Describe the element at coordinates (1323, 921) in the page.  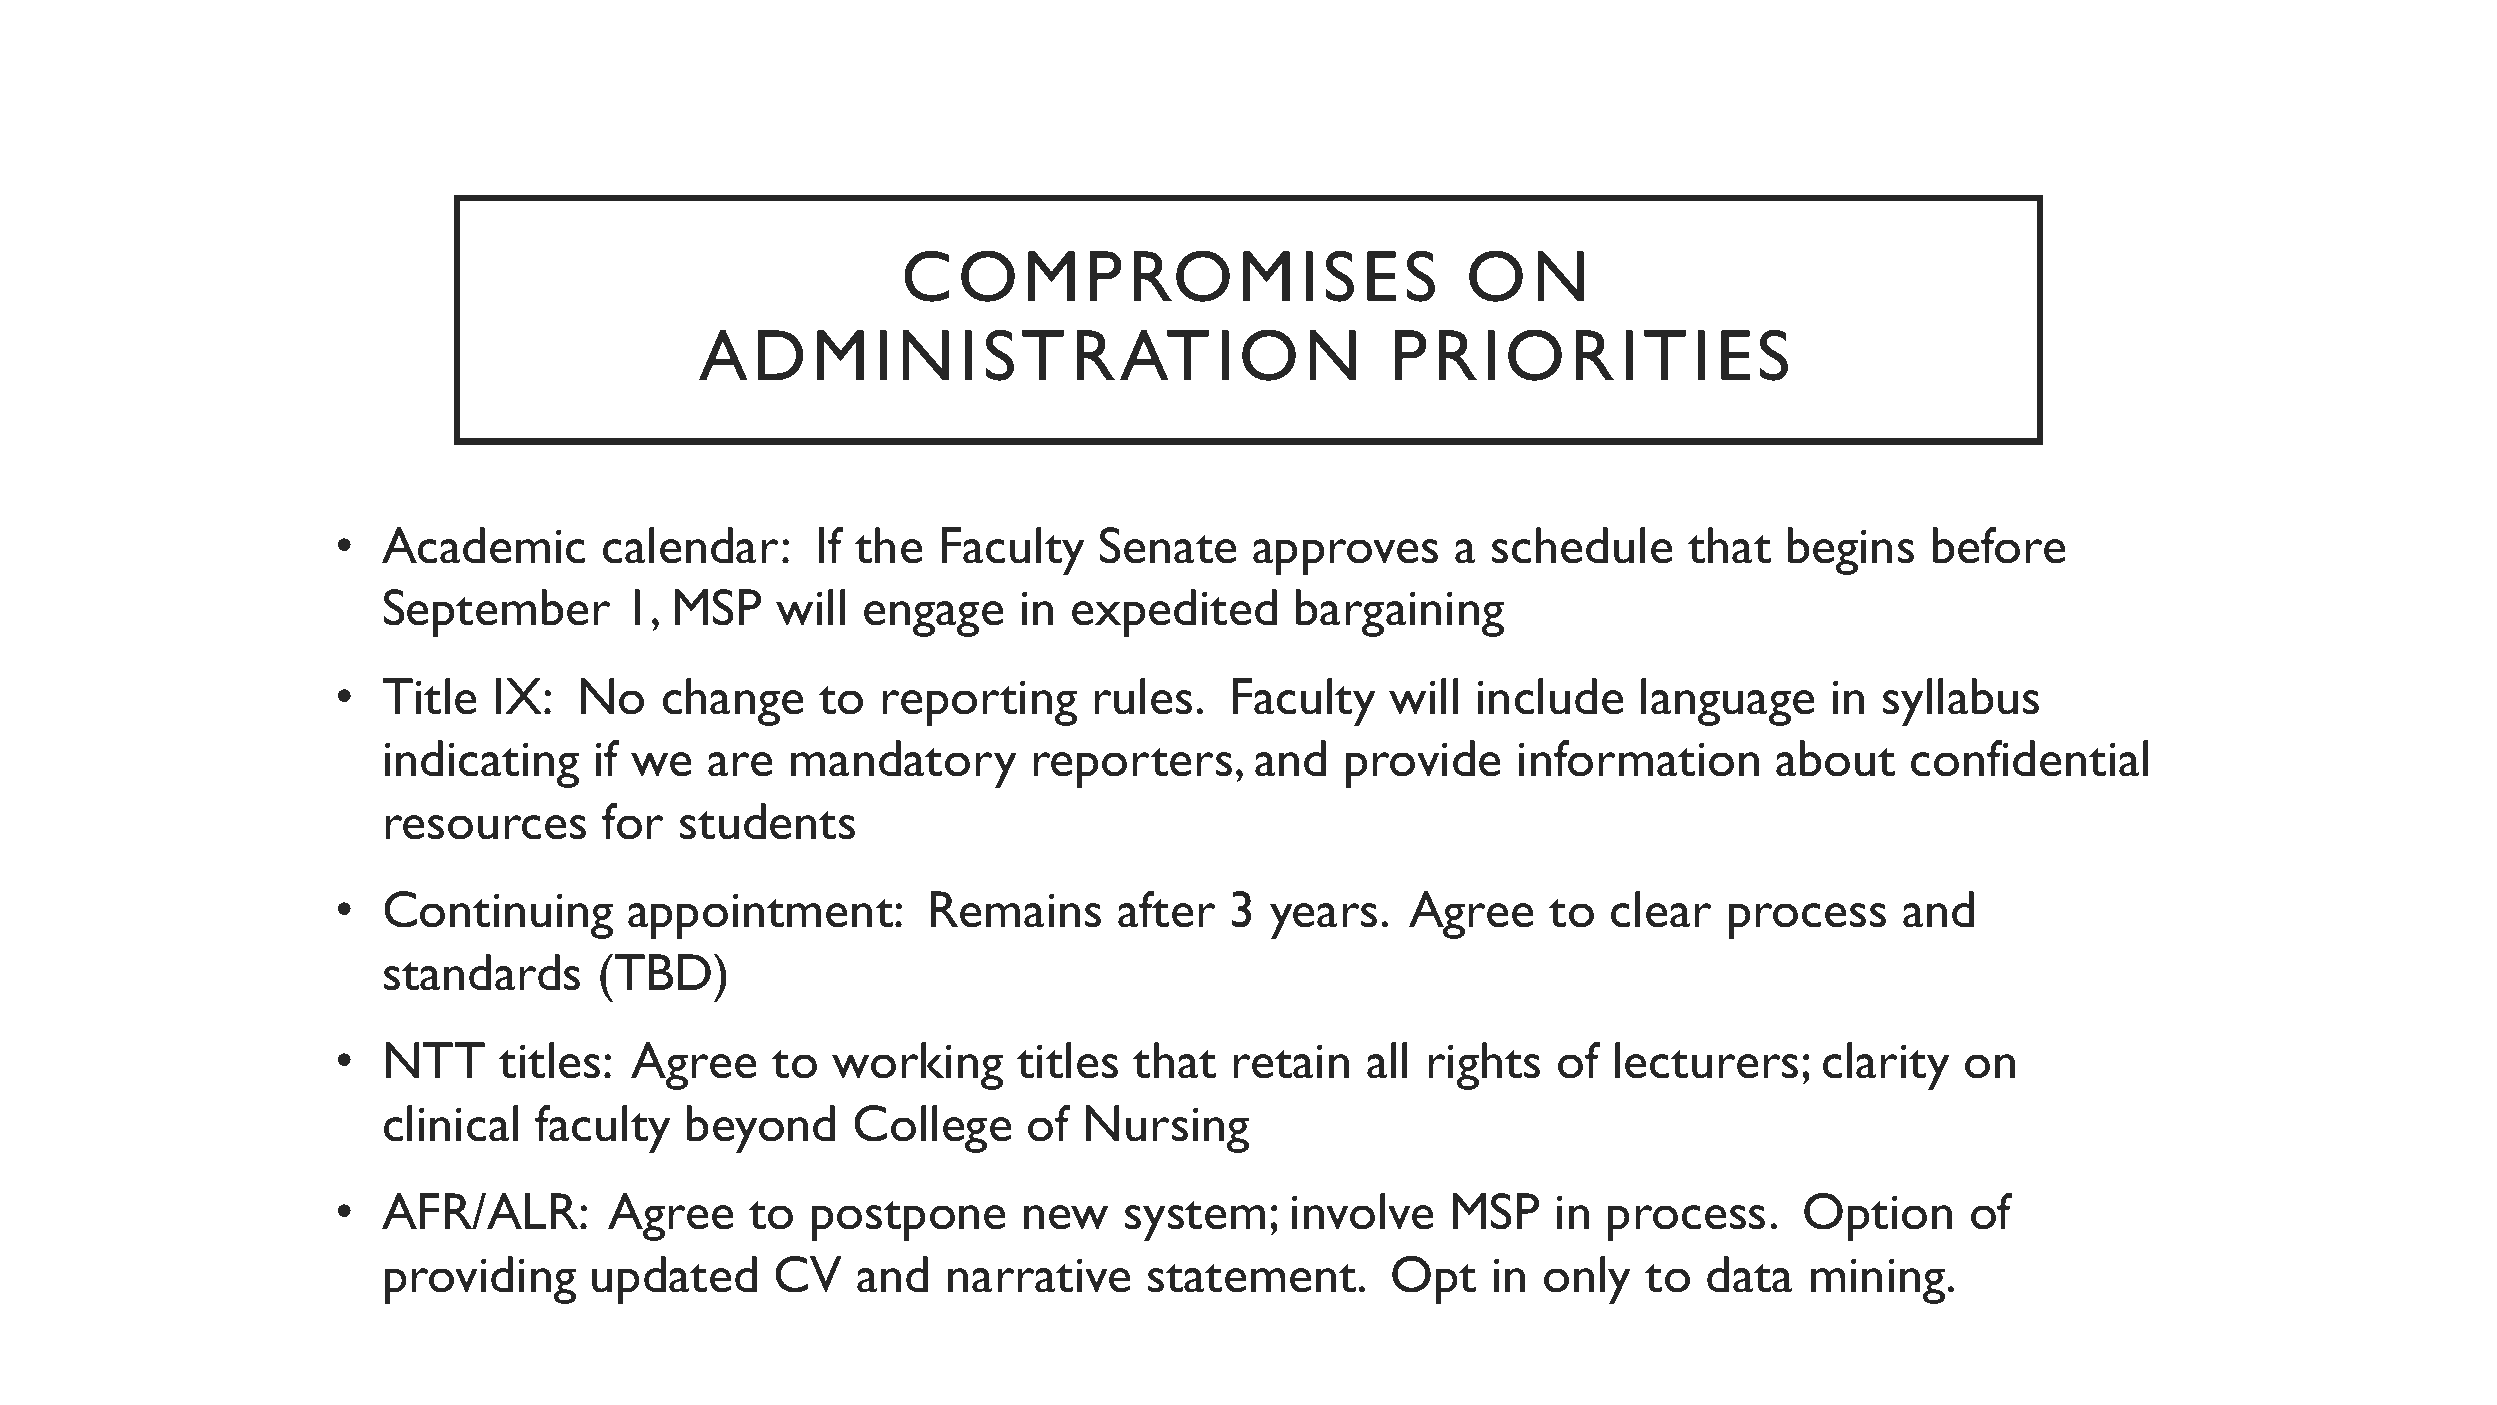
I see `years` at that location.
